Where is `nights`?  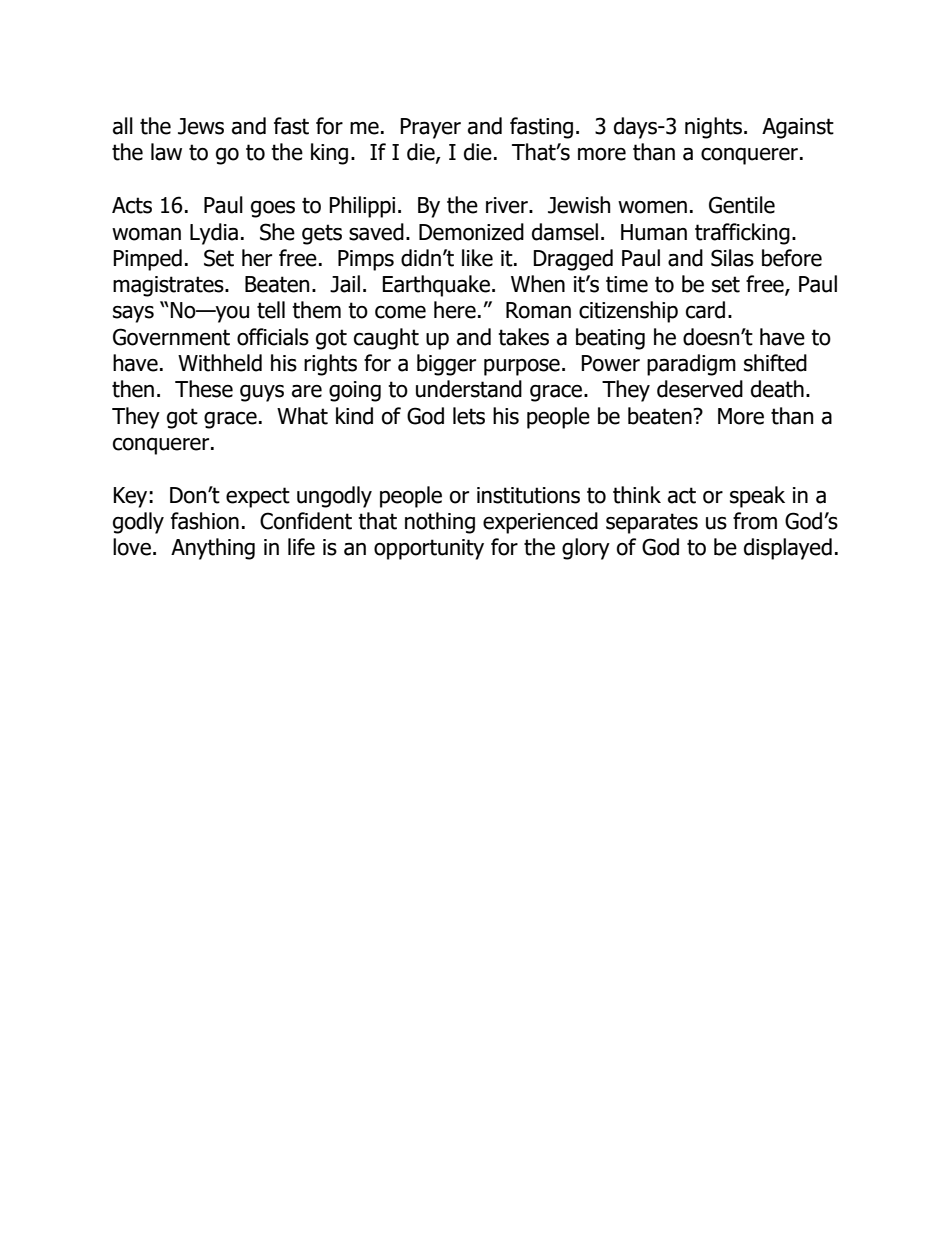
nights is located at coordinates (713, 128).
